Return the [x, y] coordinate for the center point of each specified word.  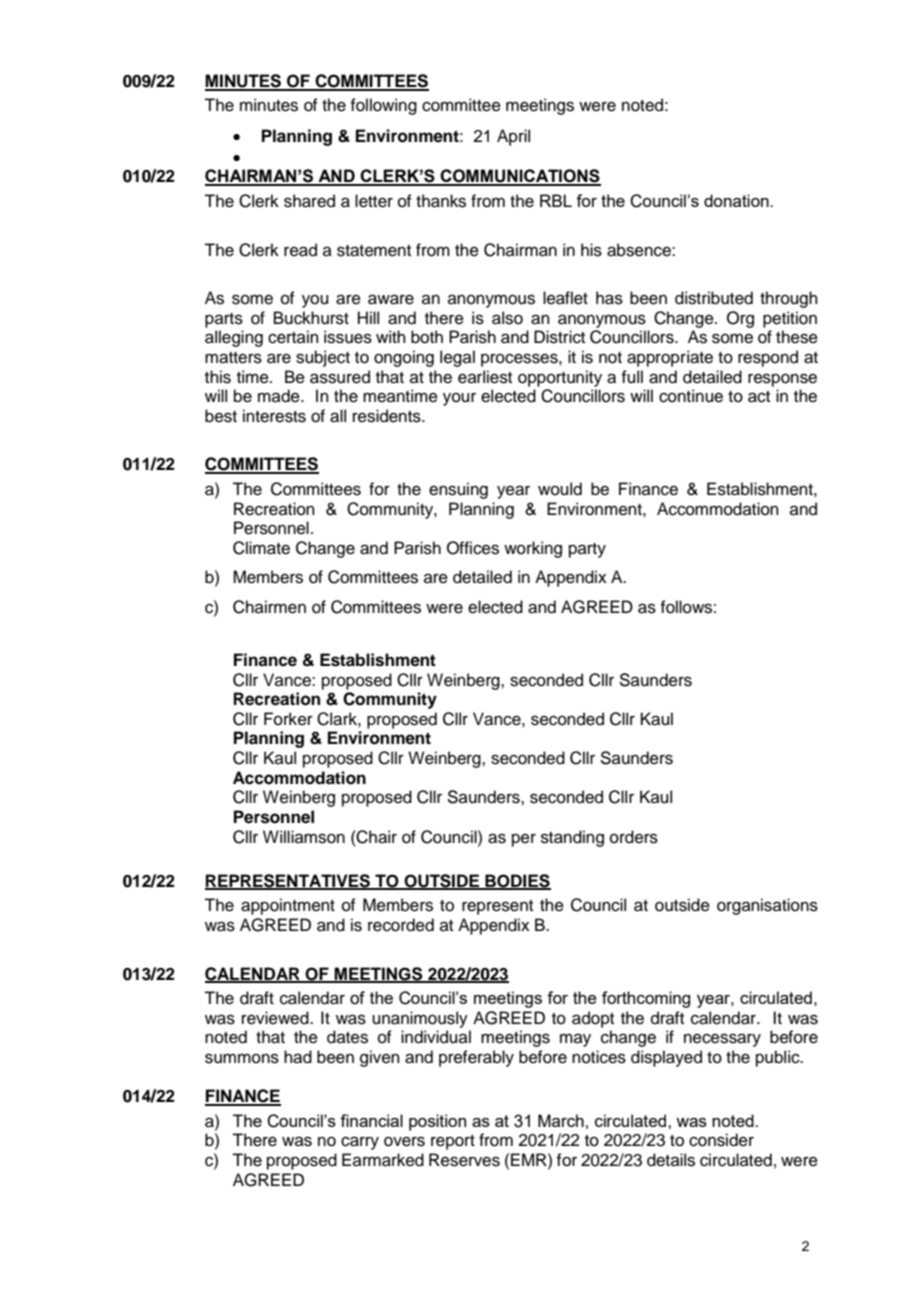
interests [274, 416]
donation [737, 200]
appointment [288, 906]
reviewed [276, 1018]
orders [634, 837]
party [587, 550]
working [533, 549]
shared [309, 201]
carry [360, 1143]
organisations [767, 906]
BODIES [517, 881]
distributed [714, 298]
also [507, 318]
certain [293, 337]
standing [572, 838]
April [513, 137]
